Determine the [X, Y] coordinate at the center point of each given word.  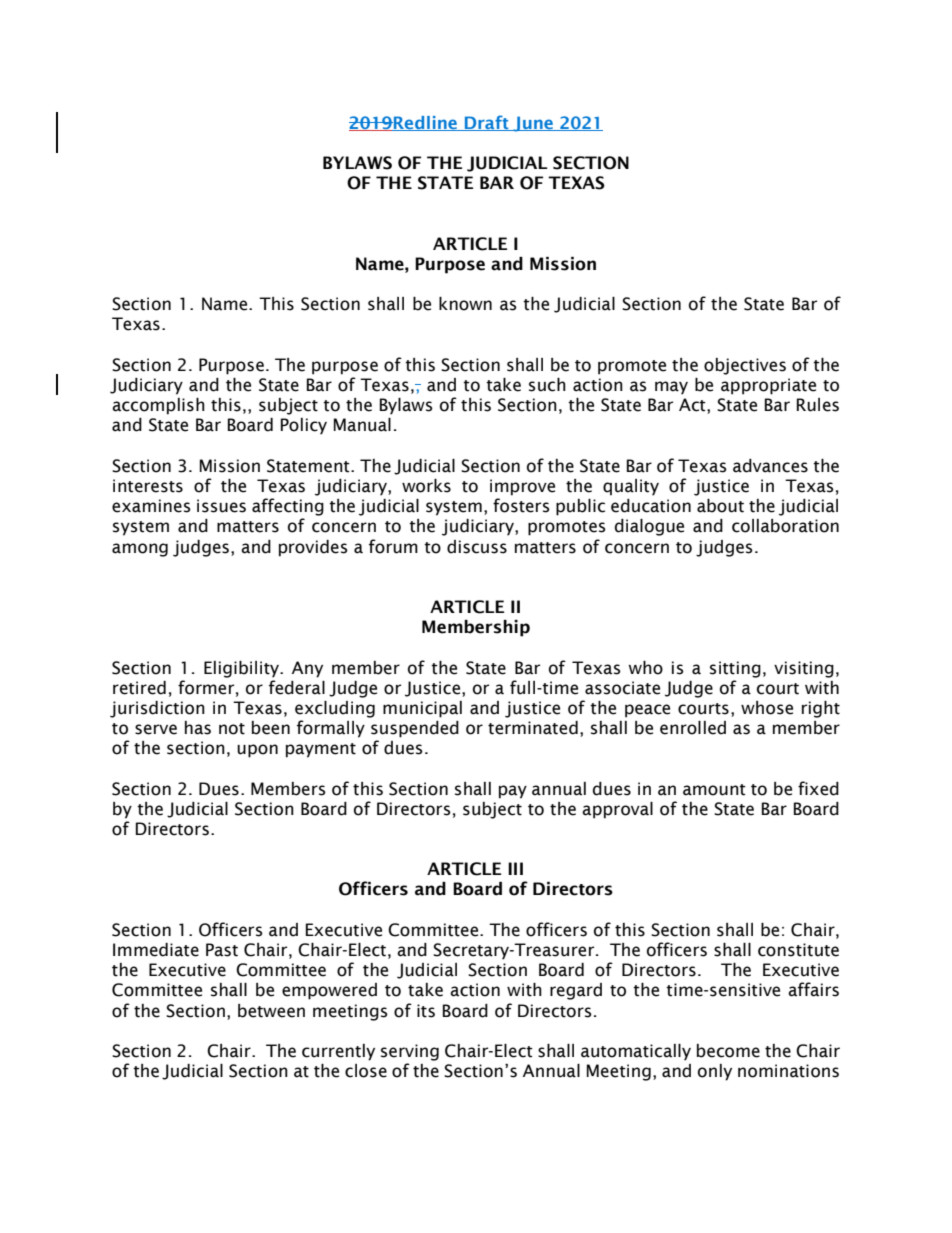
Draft [487, 123]
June [533, 124]
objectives [745, 366]
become [728, 1051]
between [271, 1011]
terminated [533, 728]
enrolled [693, 728]
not [232, 729]
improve [522, 487]
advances [770, 466]
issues [221, 506]
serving [410, 1052]
